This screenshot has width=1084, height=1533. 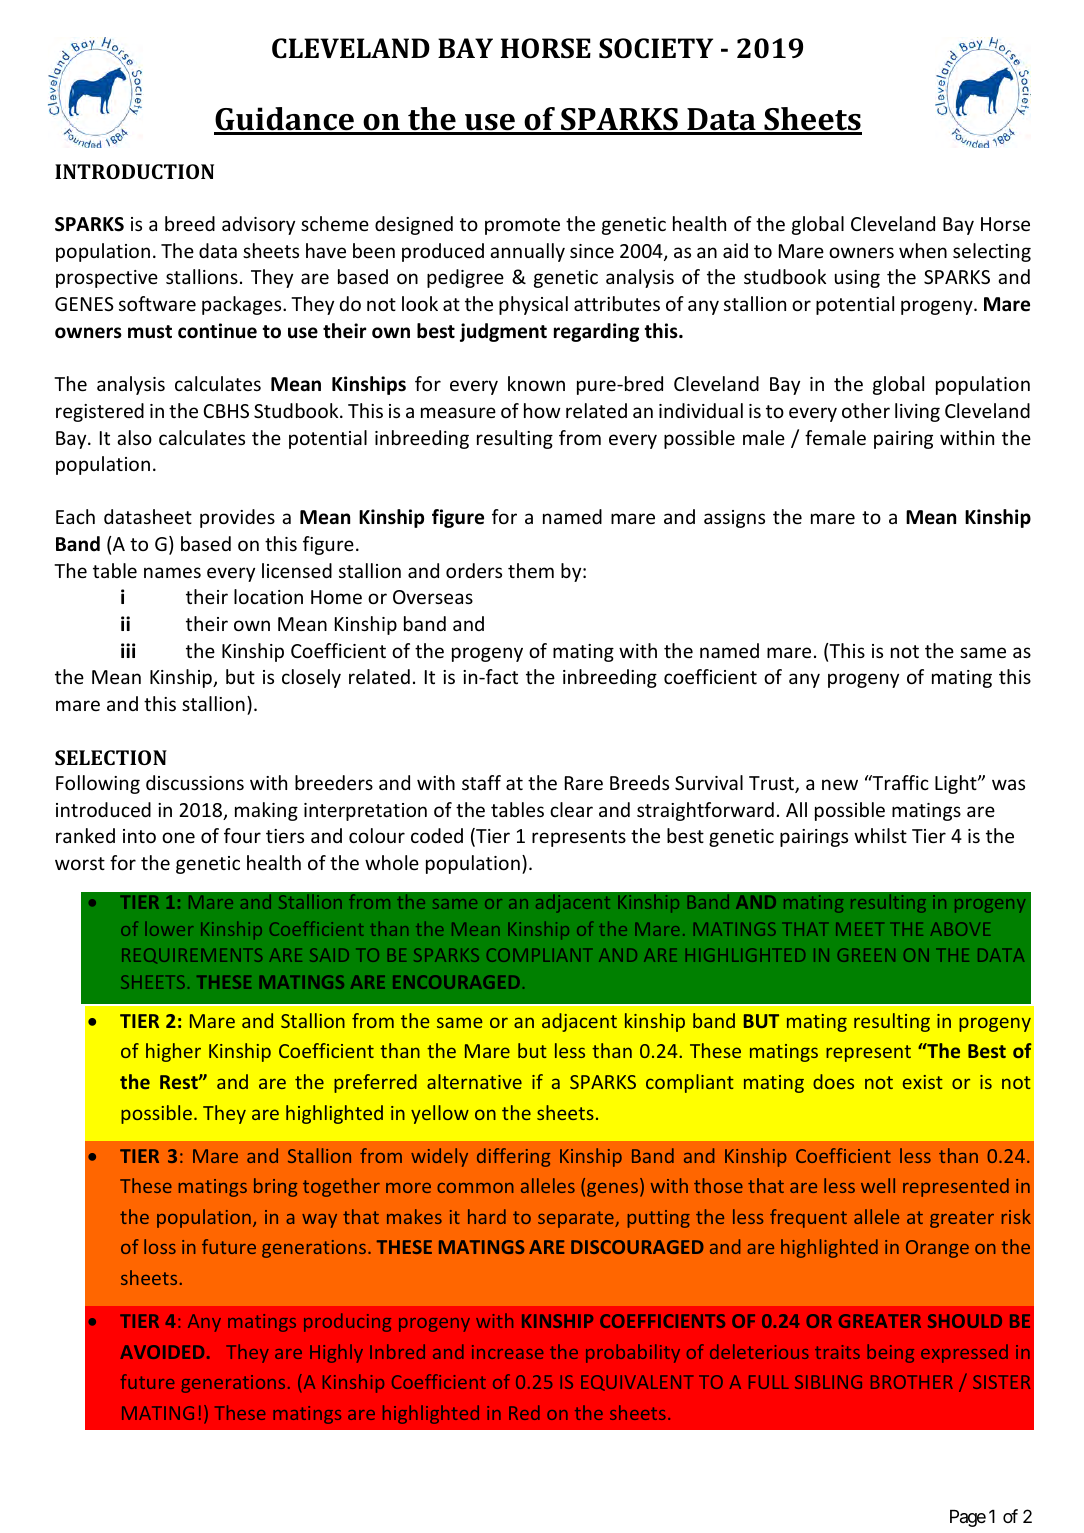 What do you see at coordinates (134, 171) in the screenshot?
I see `INTRODUCTION` at bounding box center [134, 171].
